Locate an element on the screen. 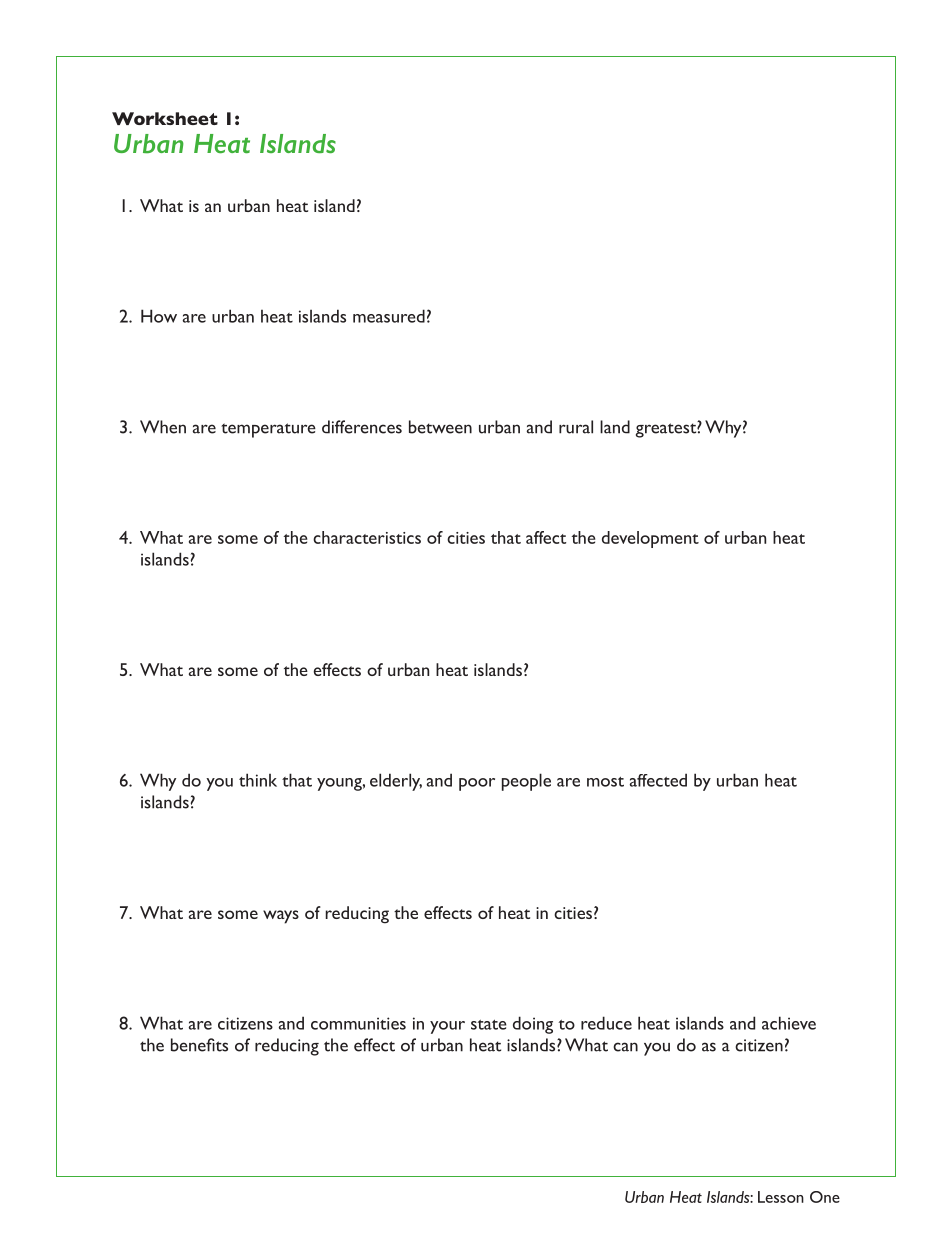 The width and height of the screenshot is (952, 1233). Worksheet is located at coordinates (165, 118).
